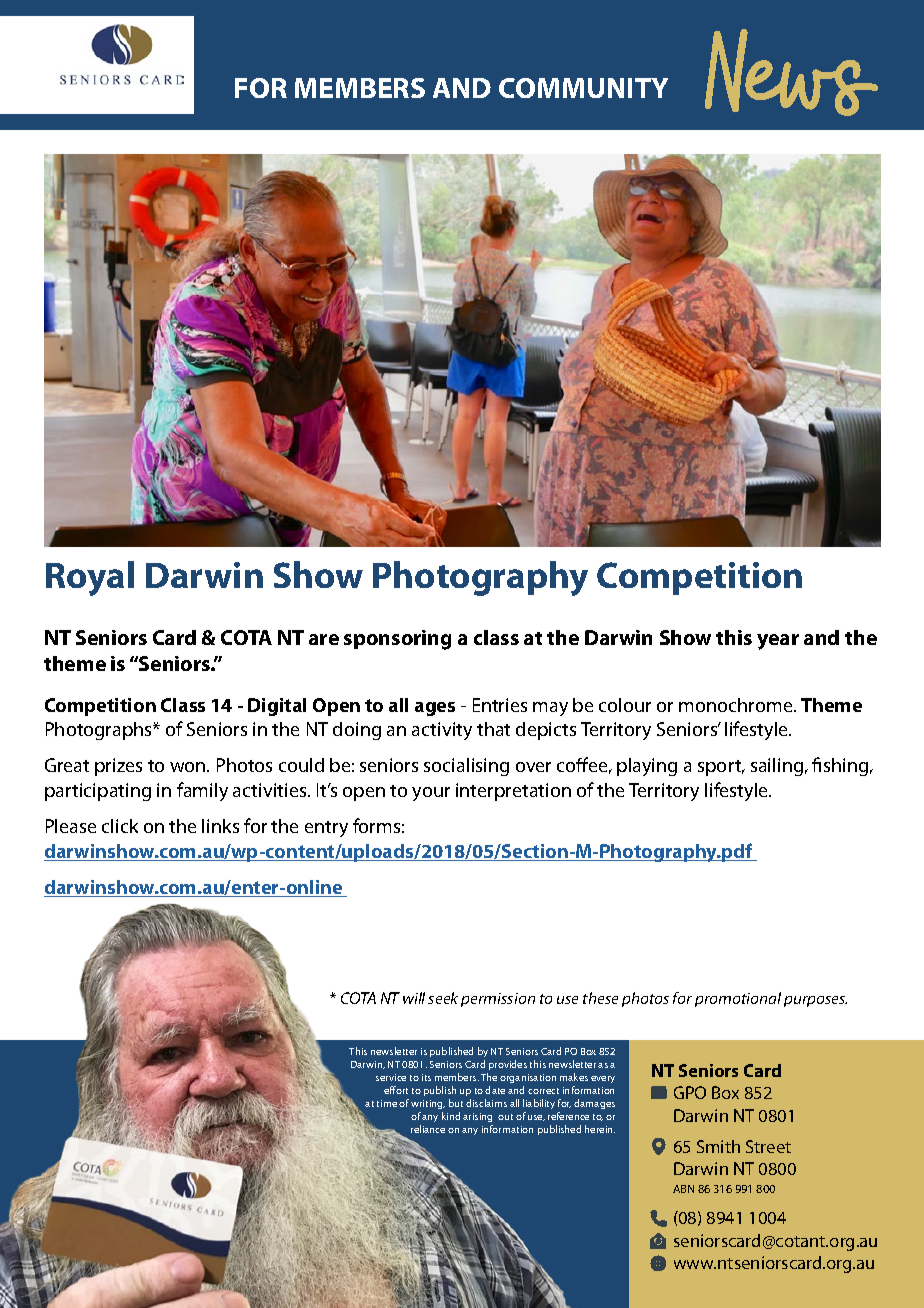  What do you see at coordinates (778, 642) in the screenshot?
I see `year` at bounding box center [778, 642].
